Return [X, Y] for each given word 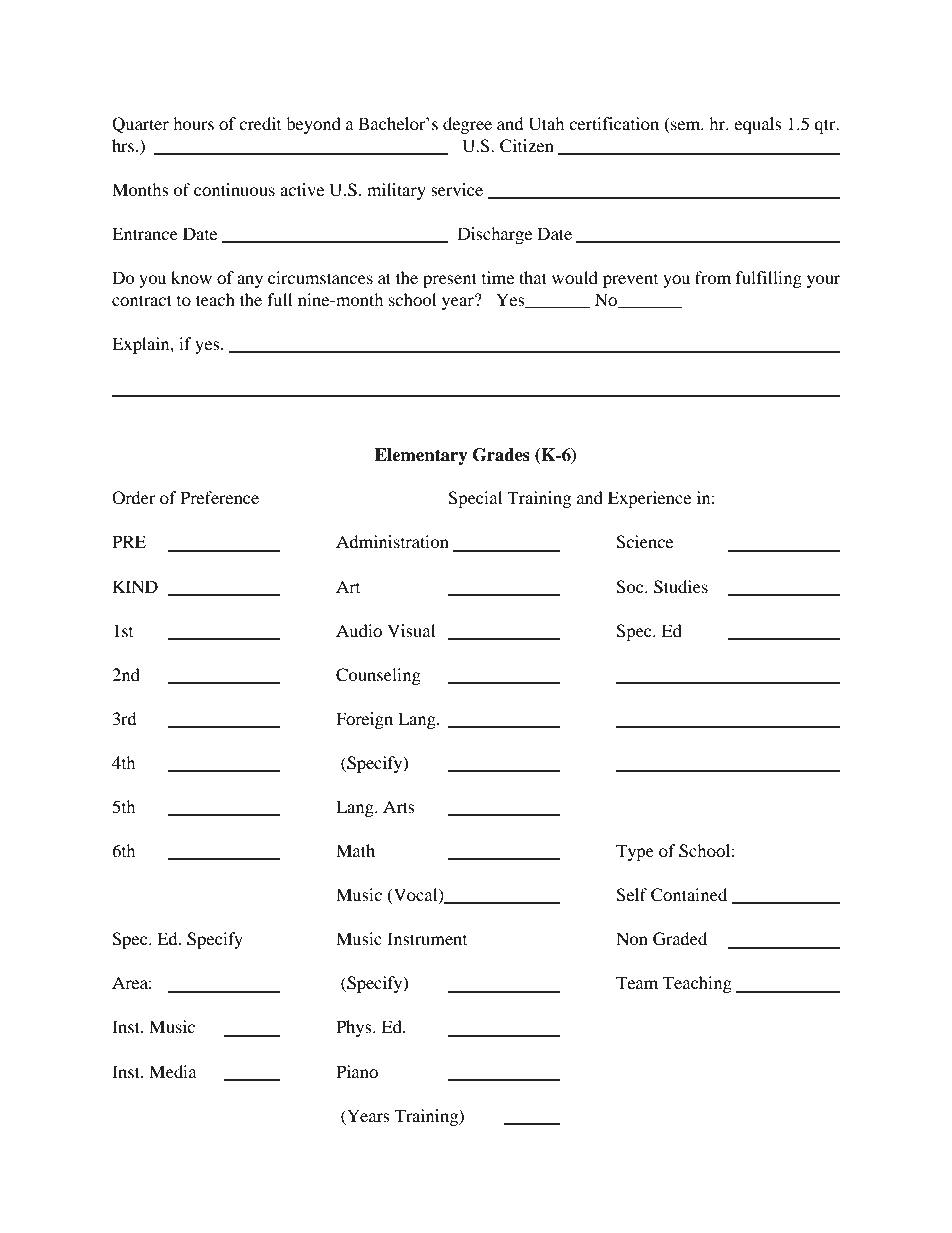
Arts [399, 806]
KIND [135, 586]
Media [173, 1071]
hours [193, 123]
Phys [355, 1028]
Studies [681, 587]
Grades [501, 455]
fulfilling [769, 279]
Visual [411, 630]
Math [355, 850]
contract [142, 300]
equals [758, 125]
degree [467, 125]
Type [635, 852]
